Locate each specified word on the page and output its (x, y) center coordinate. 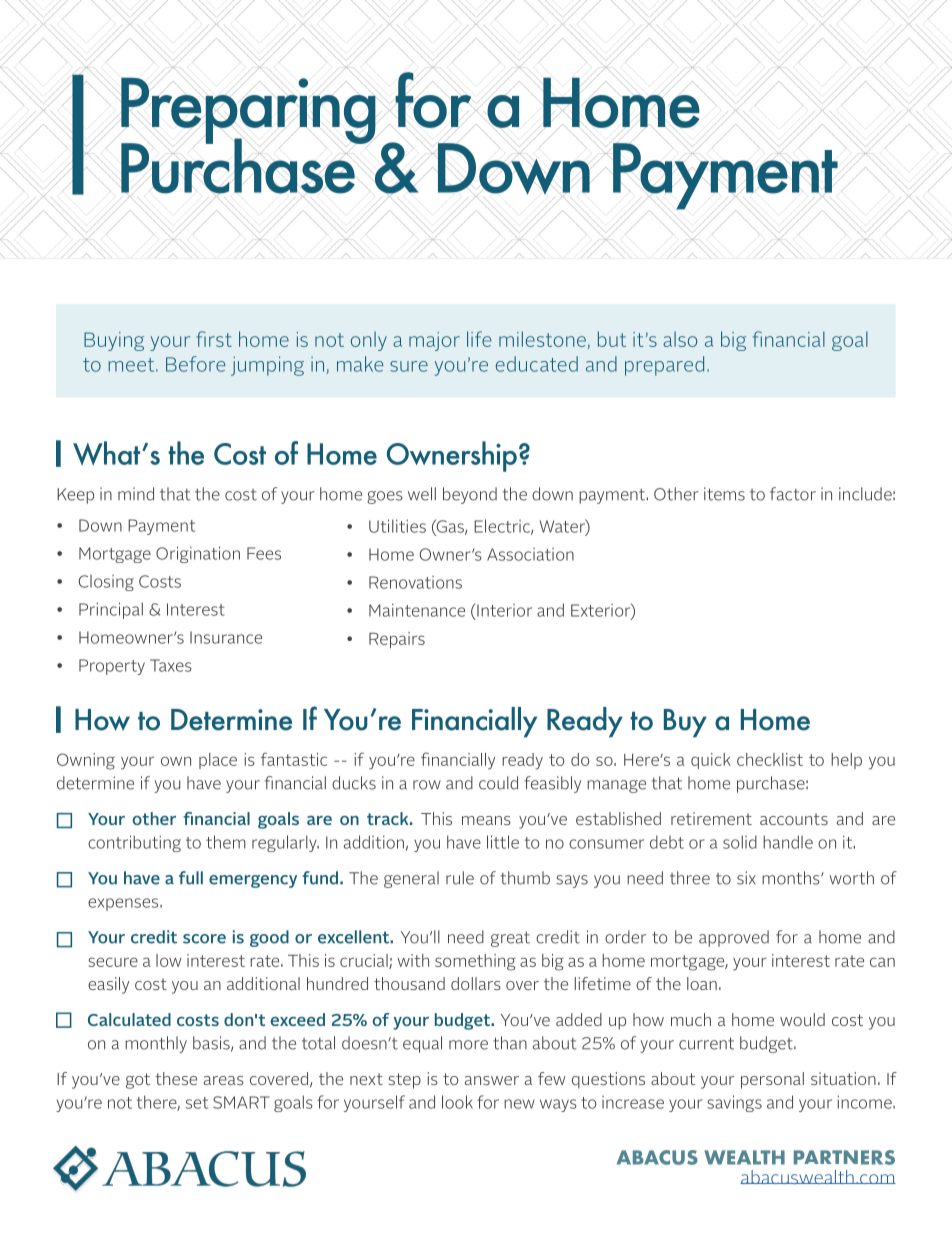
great (510, 939)
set (197, 1103)
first (214, 339)
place (218, 761)
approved (734, 938)
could (498, 783)
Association (530, 554)
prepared (664, 366)
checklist (770, 759)
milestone (542, 339)
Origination (198, 554)
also (680, 339)
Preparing (248, 111)
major (434, 341)
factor (793, 494)
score (204, 939)
